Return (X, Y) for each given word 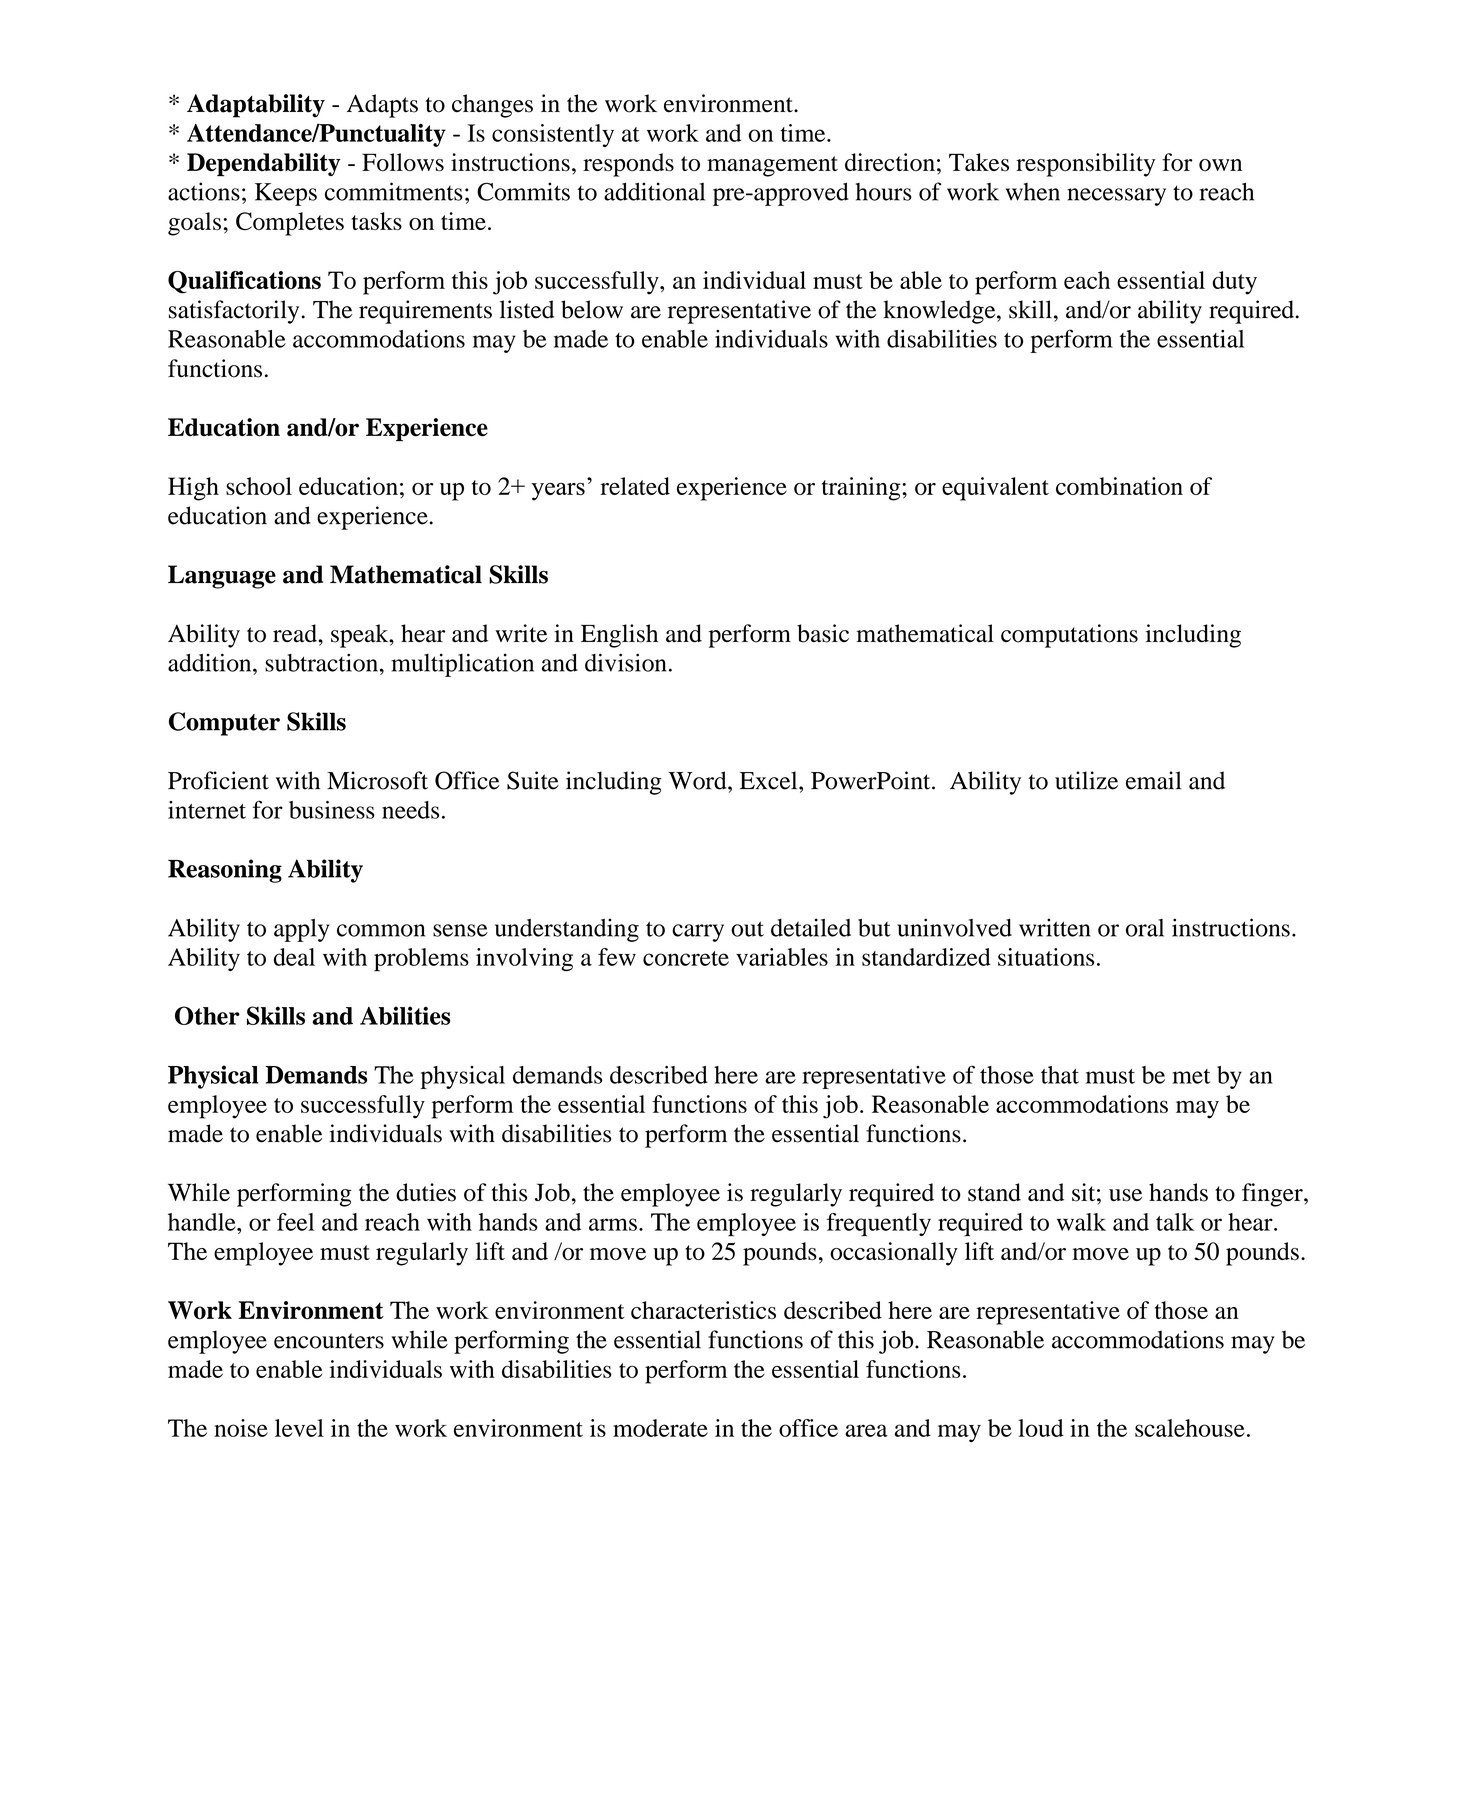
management (772, 166)
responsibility (1085, 165)
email (1154, 780)
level (299, 1428)
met (1191, 1076)
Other (207, 1015)
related (635, 486)
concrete (686, 958)
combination (1119, 486)
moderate (660, 1428)
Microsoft (377, 780)
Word (698, 780)
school (259, 486)
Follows (403, 162)
